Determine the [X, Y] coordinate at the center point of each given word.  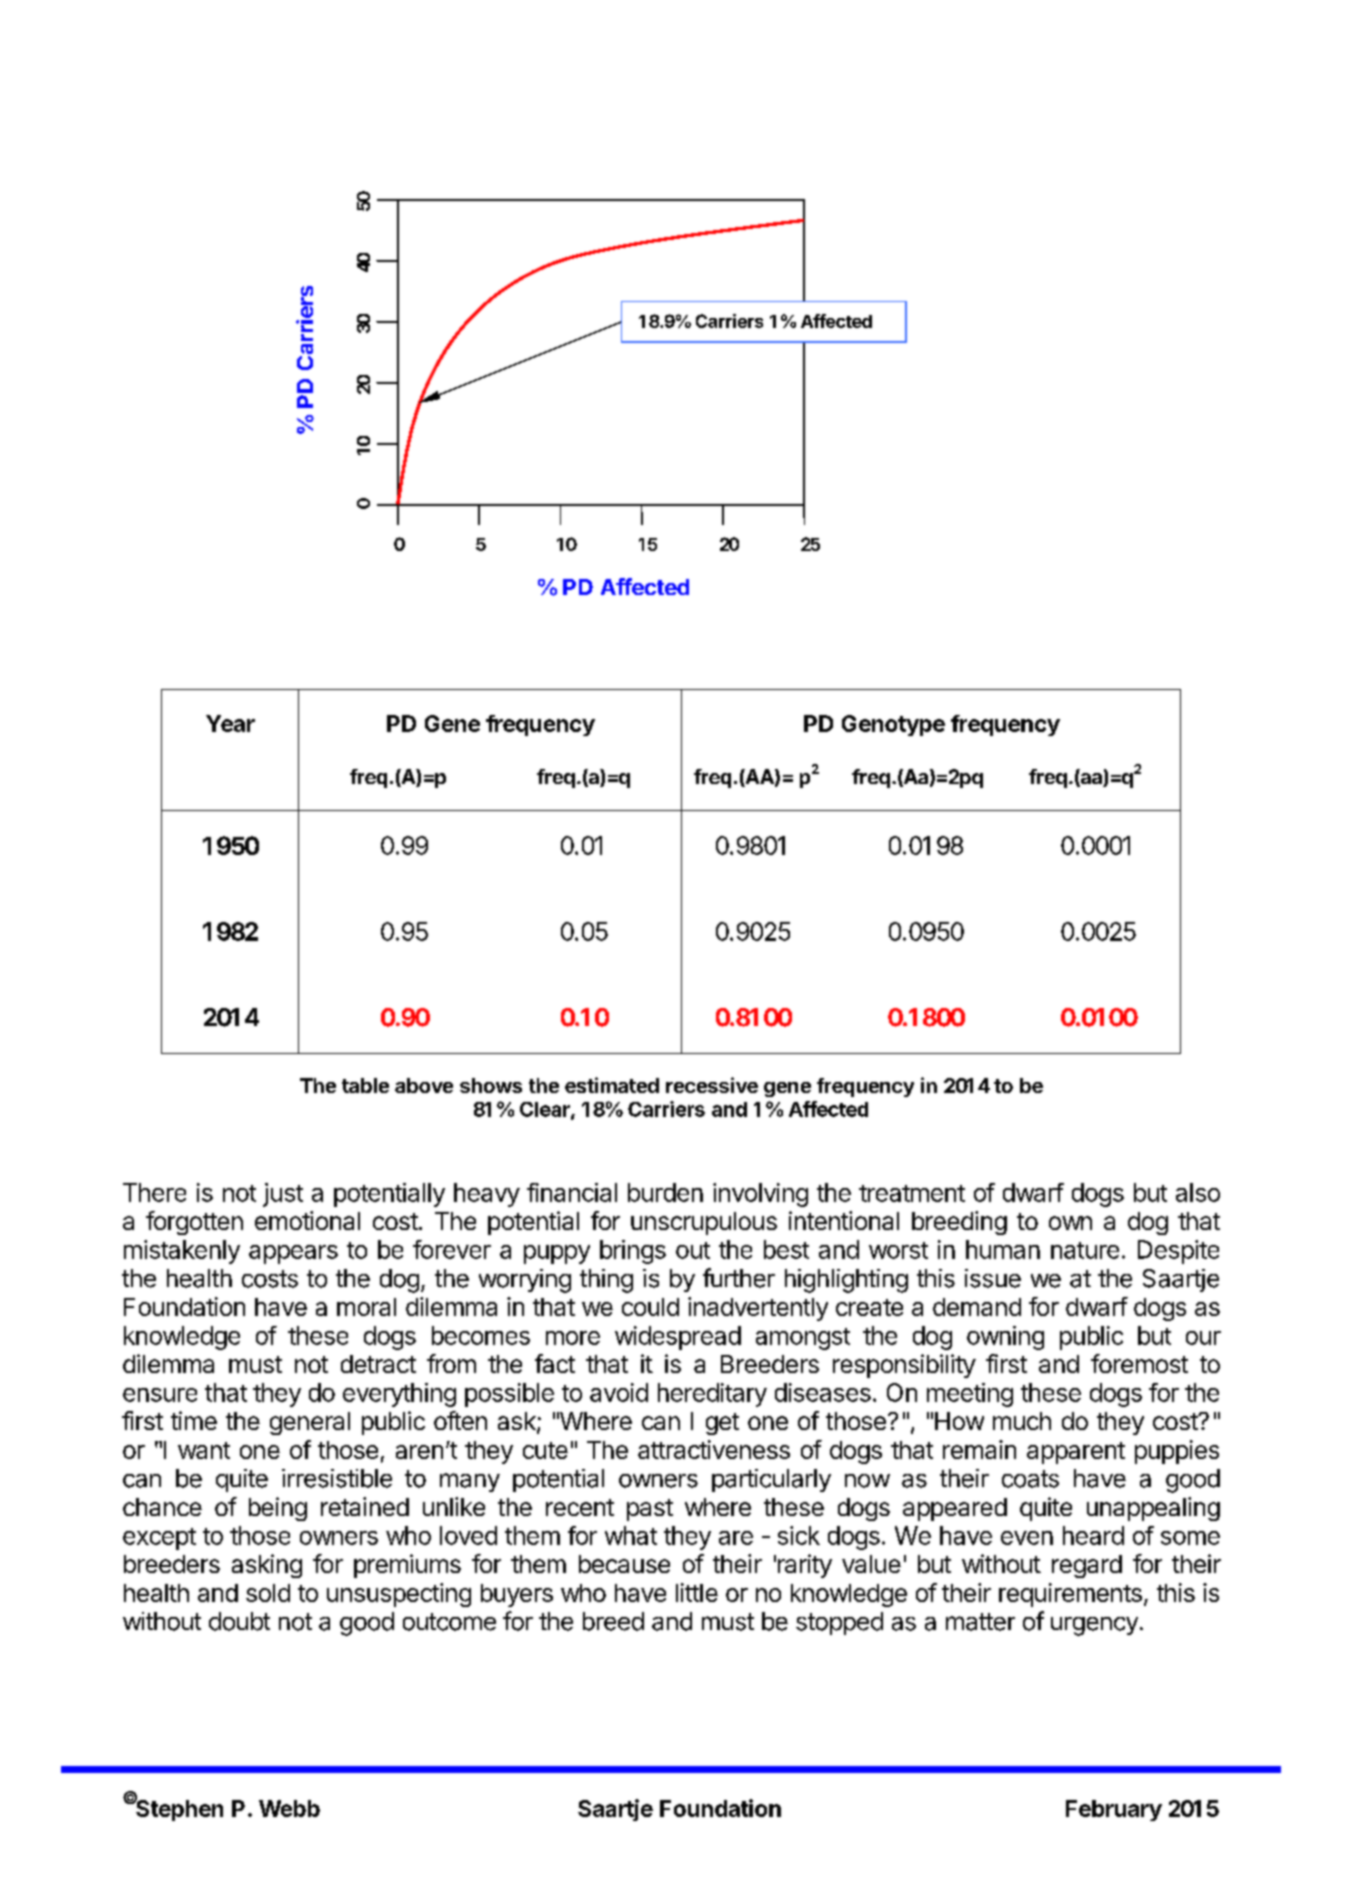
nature [1085, 1250]
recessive [712, 1085]
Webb [289, 1808]
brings [633, 1252]
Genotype [893, 725]
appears [293, 1254]
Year [230, 723]
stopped [839, 1623]
